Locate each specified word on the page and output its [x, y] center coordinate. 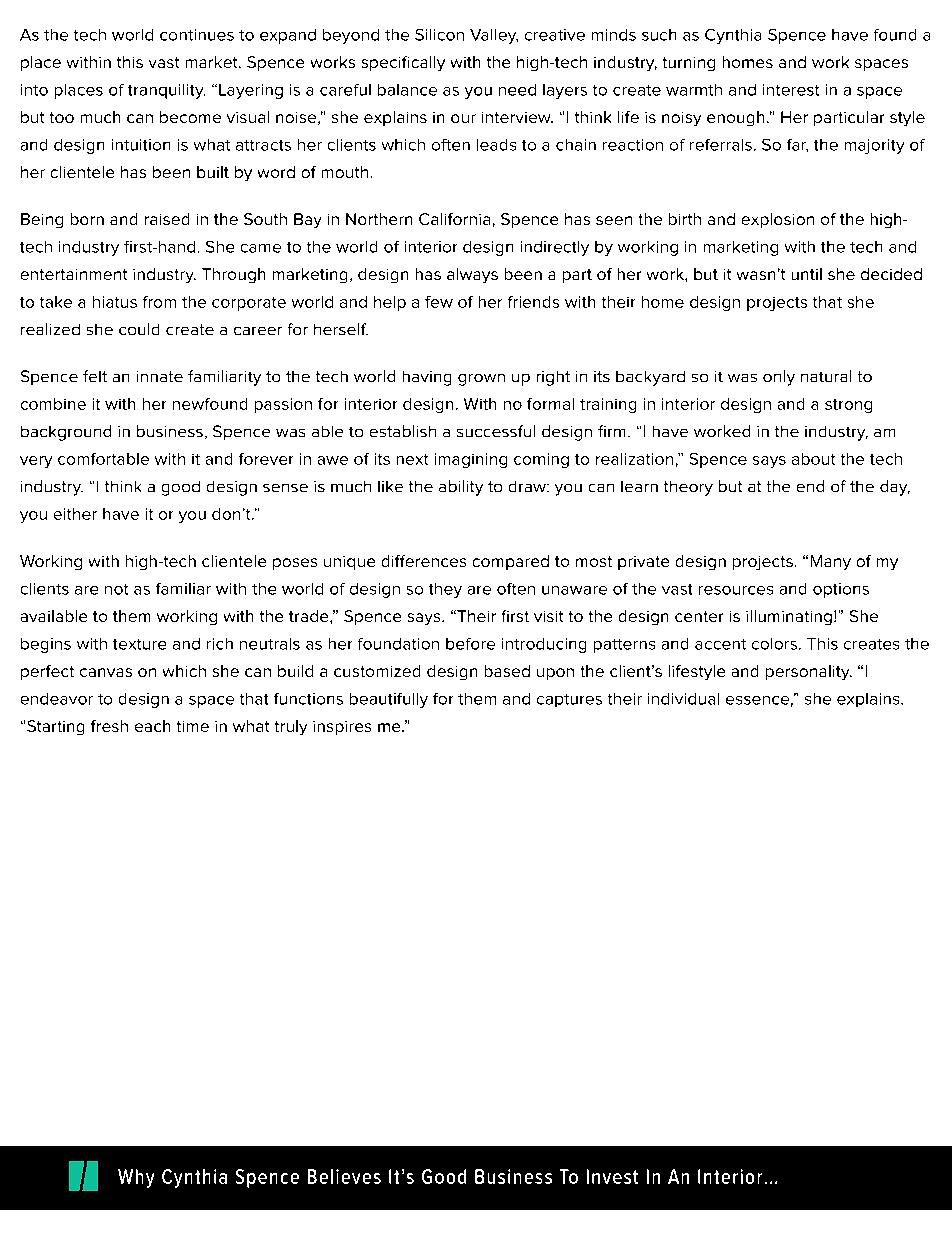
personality [809, 672]
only [779, 378]
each [152, 726]
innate [160, 376]
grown [481, 380]
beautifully [389, 700]
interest [791, 90]
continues [197, 35]
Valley [494, 36]
